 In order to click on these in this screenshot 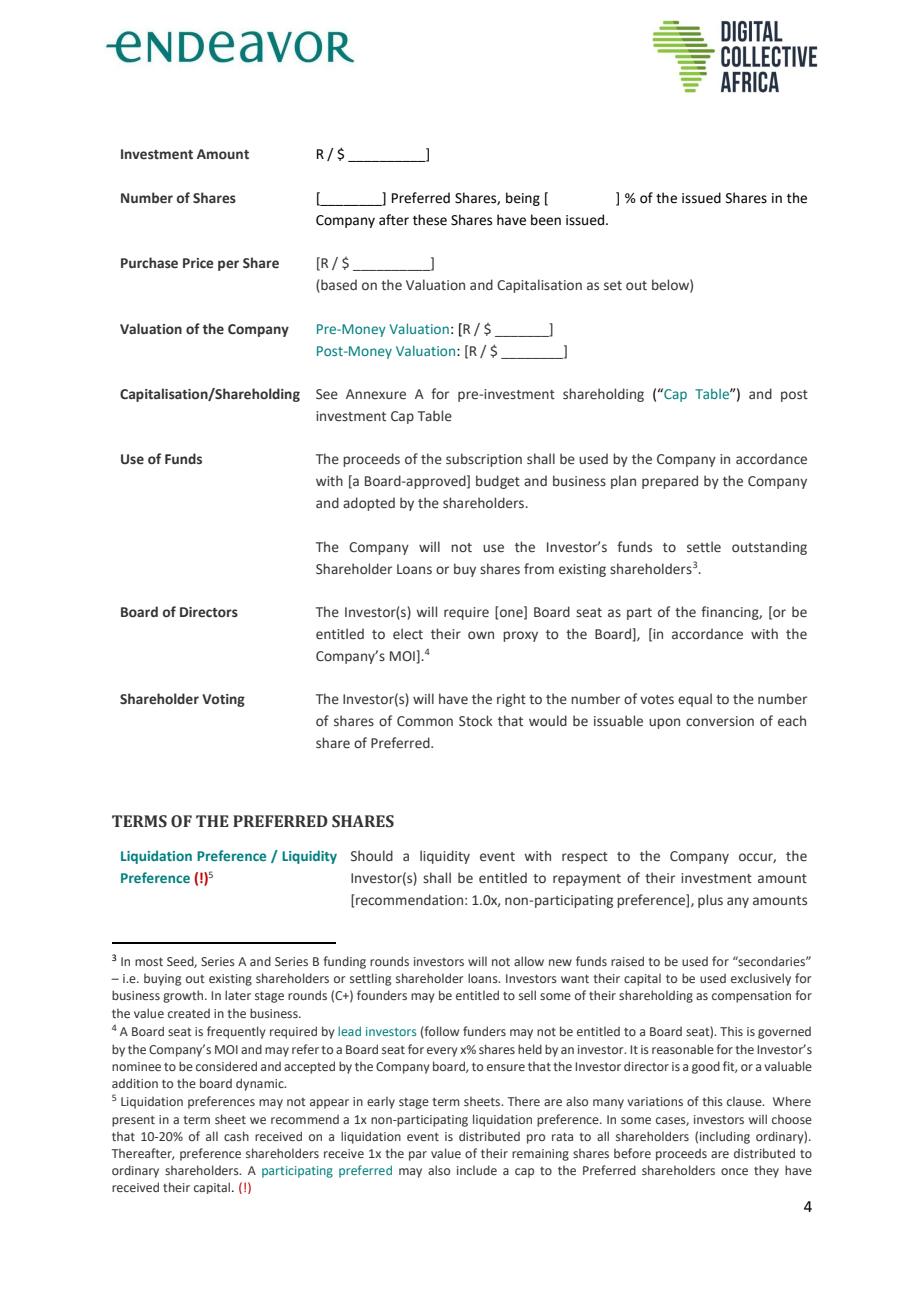, I will do `click(430, 220)`.
